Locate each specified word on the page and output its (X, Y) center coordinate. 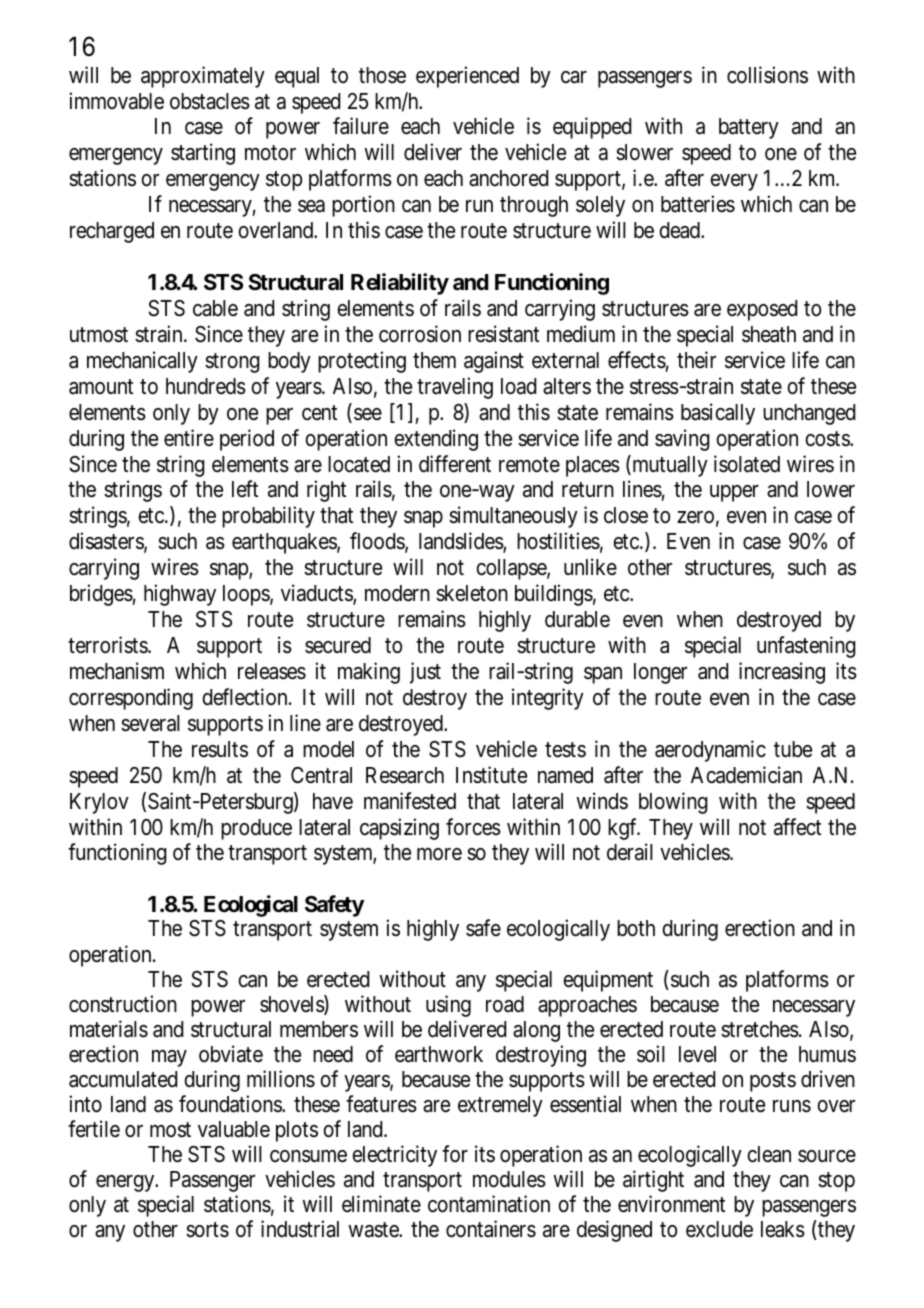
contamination (489, 1204)
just (425, 673)
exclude (719, 1229)
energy (126, 1183)
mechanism (117, 671)
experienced (467, 77)
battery (749, 128)
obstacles (210, 101)
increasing (782, 673)
